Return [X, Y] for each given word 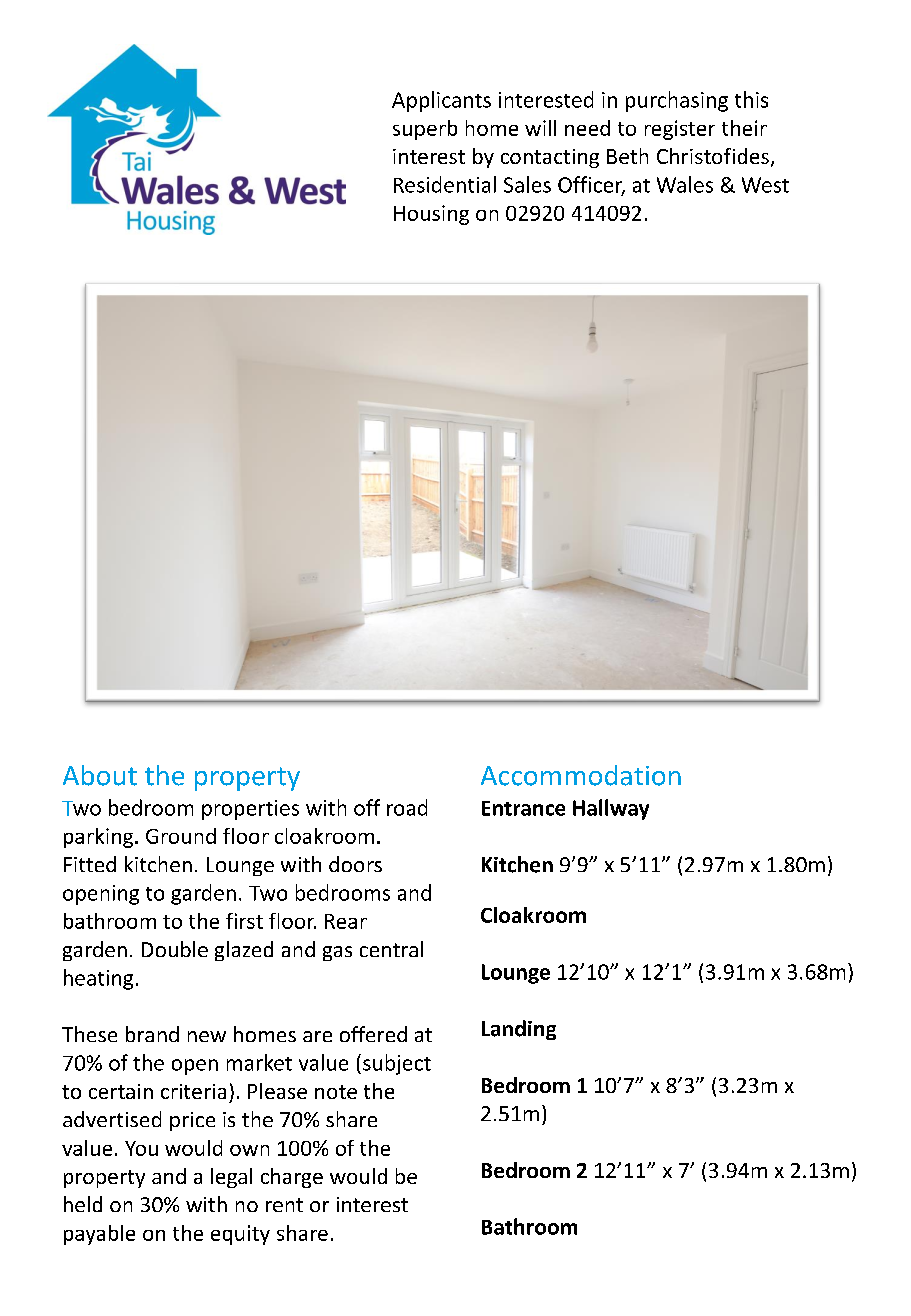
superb [425, 130]
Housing [431, 215]
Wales [685, 184]
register [680, 130]
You [141, 1148]
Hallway [611, 809]
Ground [181, 836]
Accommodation [581, 775]
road [407, 807]
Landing [519, 1030]
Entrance [523, 808]
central [391, 949]
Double [175, 949]
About [100, 775]
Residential [445, 184]
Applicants [441, 101]
